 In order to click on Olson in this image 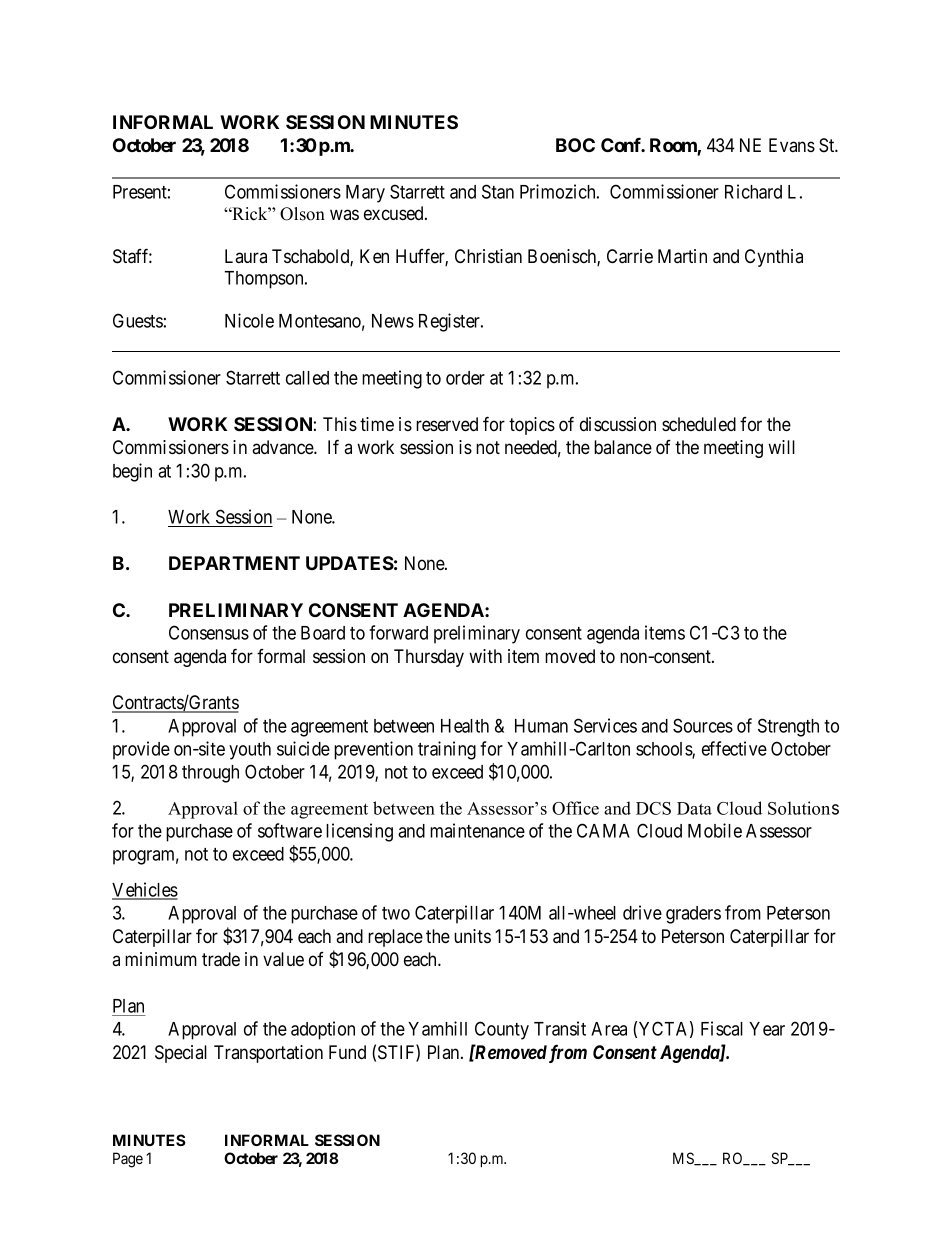, I will do `click(302, 214)`.
